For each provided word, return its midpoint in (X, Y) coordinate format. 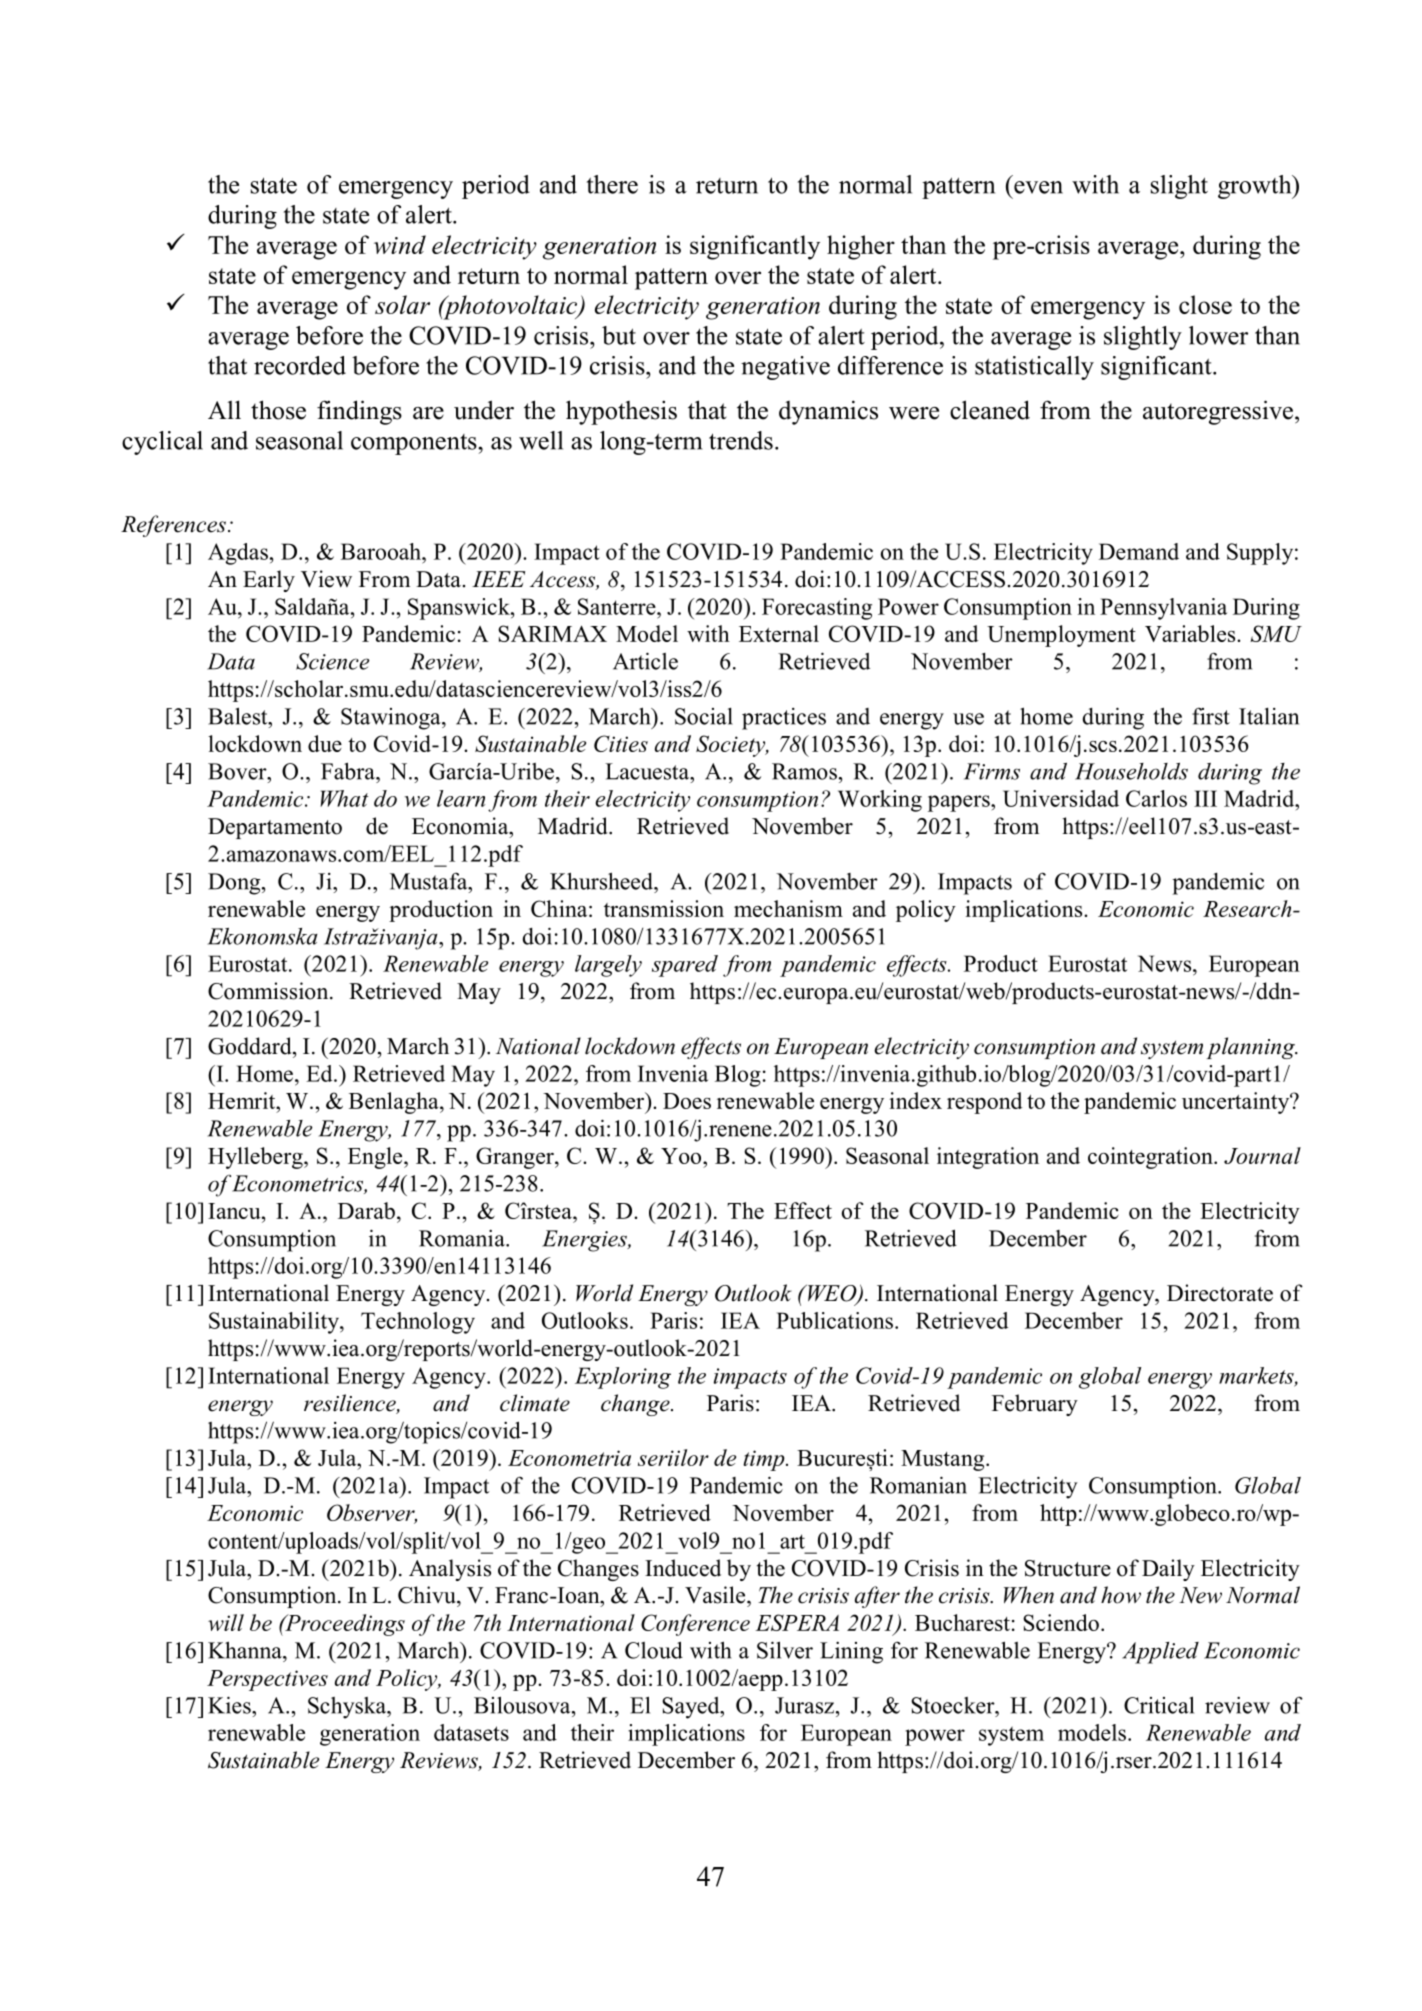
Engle (376, 1158)
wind (400, 244)
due (325, 743)
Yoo (682, 1156)
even (1038, 187)
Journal (1262, 1155)
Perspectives (267, 1680)
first (1211, 716)
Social (704, 716)
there (612, 184)
